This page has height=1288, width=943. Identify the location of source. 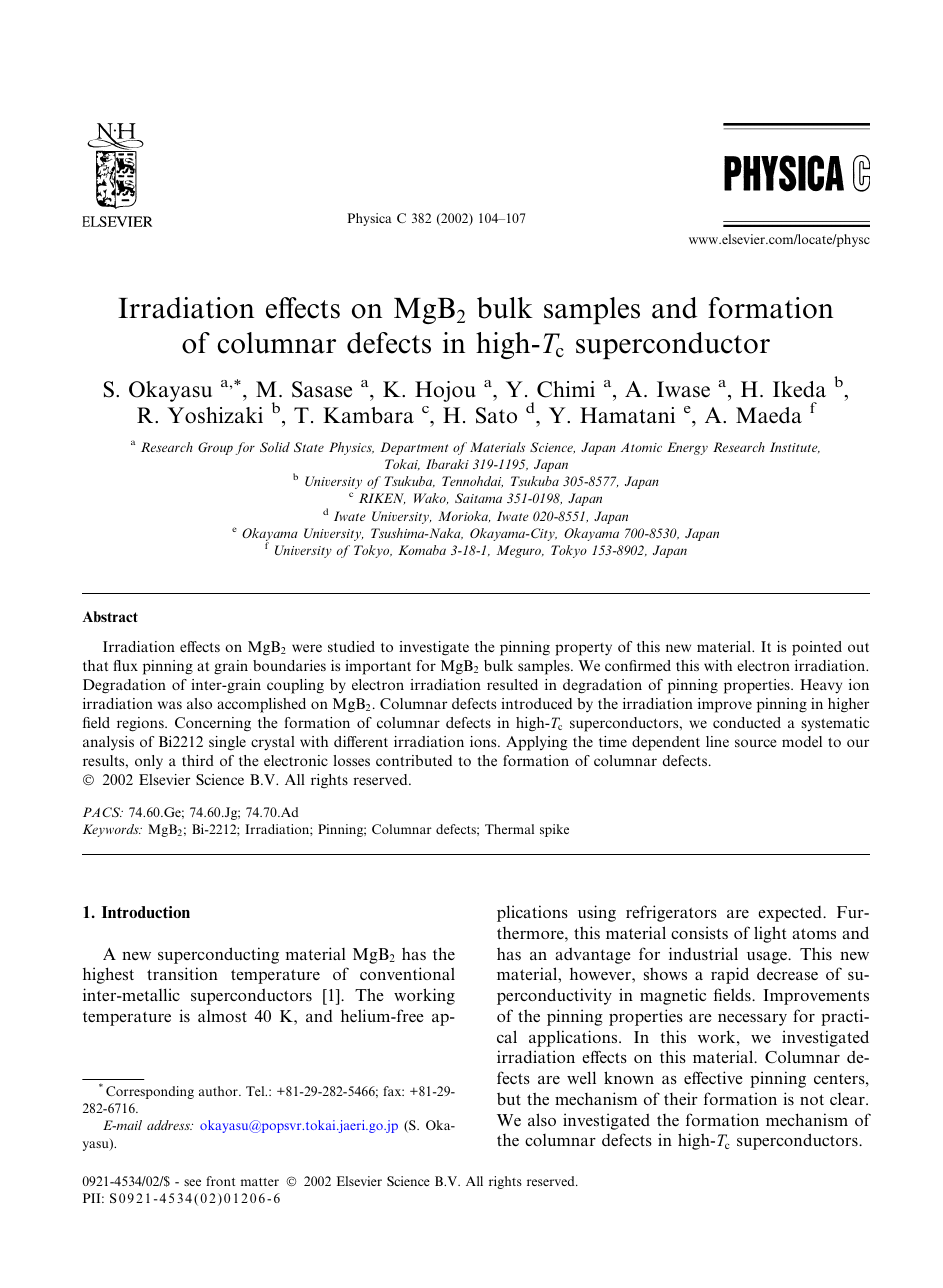
(755, 743).
